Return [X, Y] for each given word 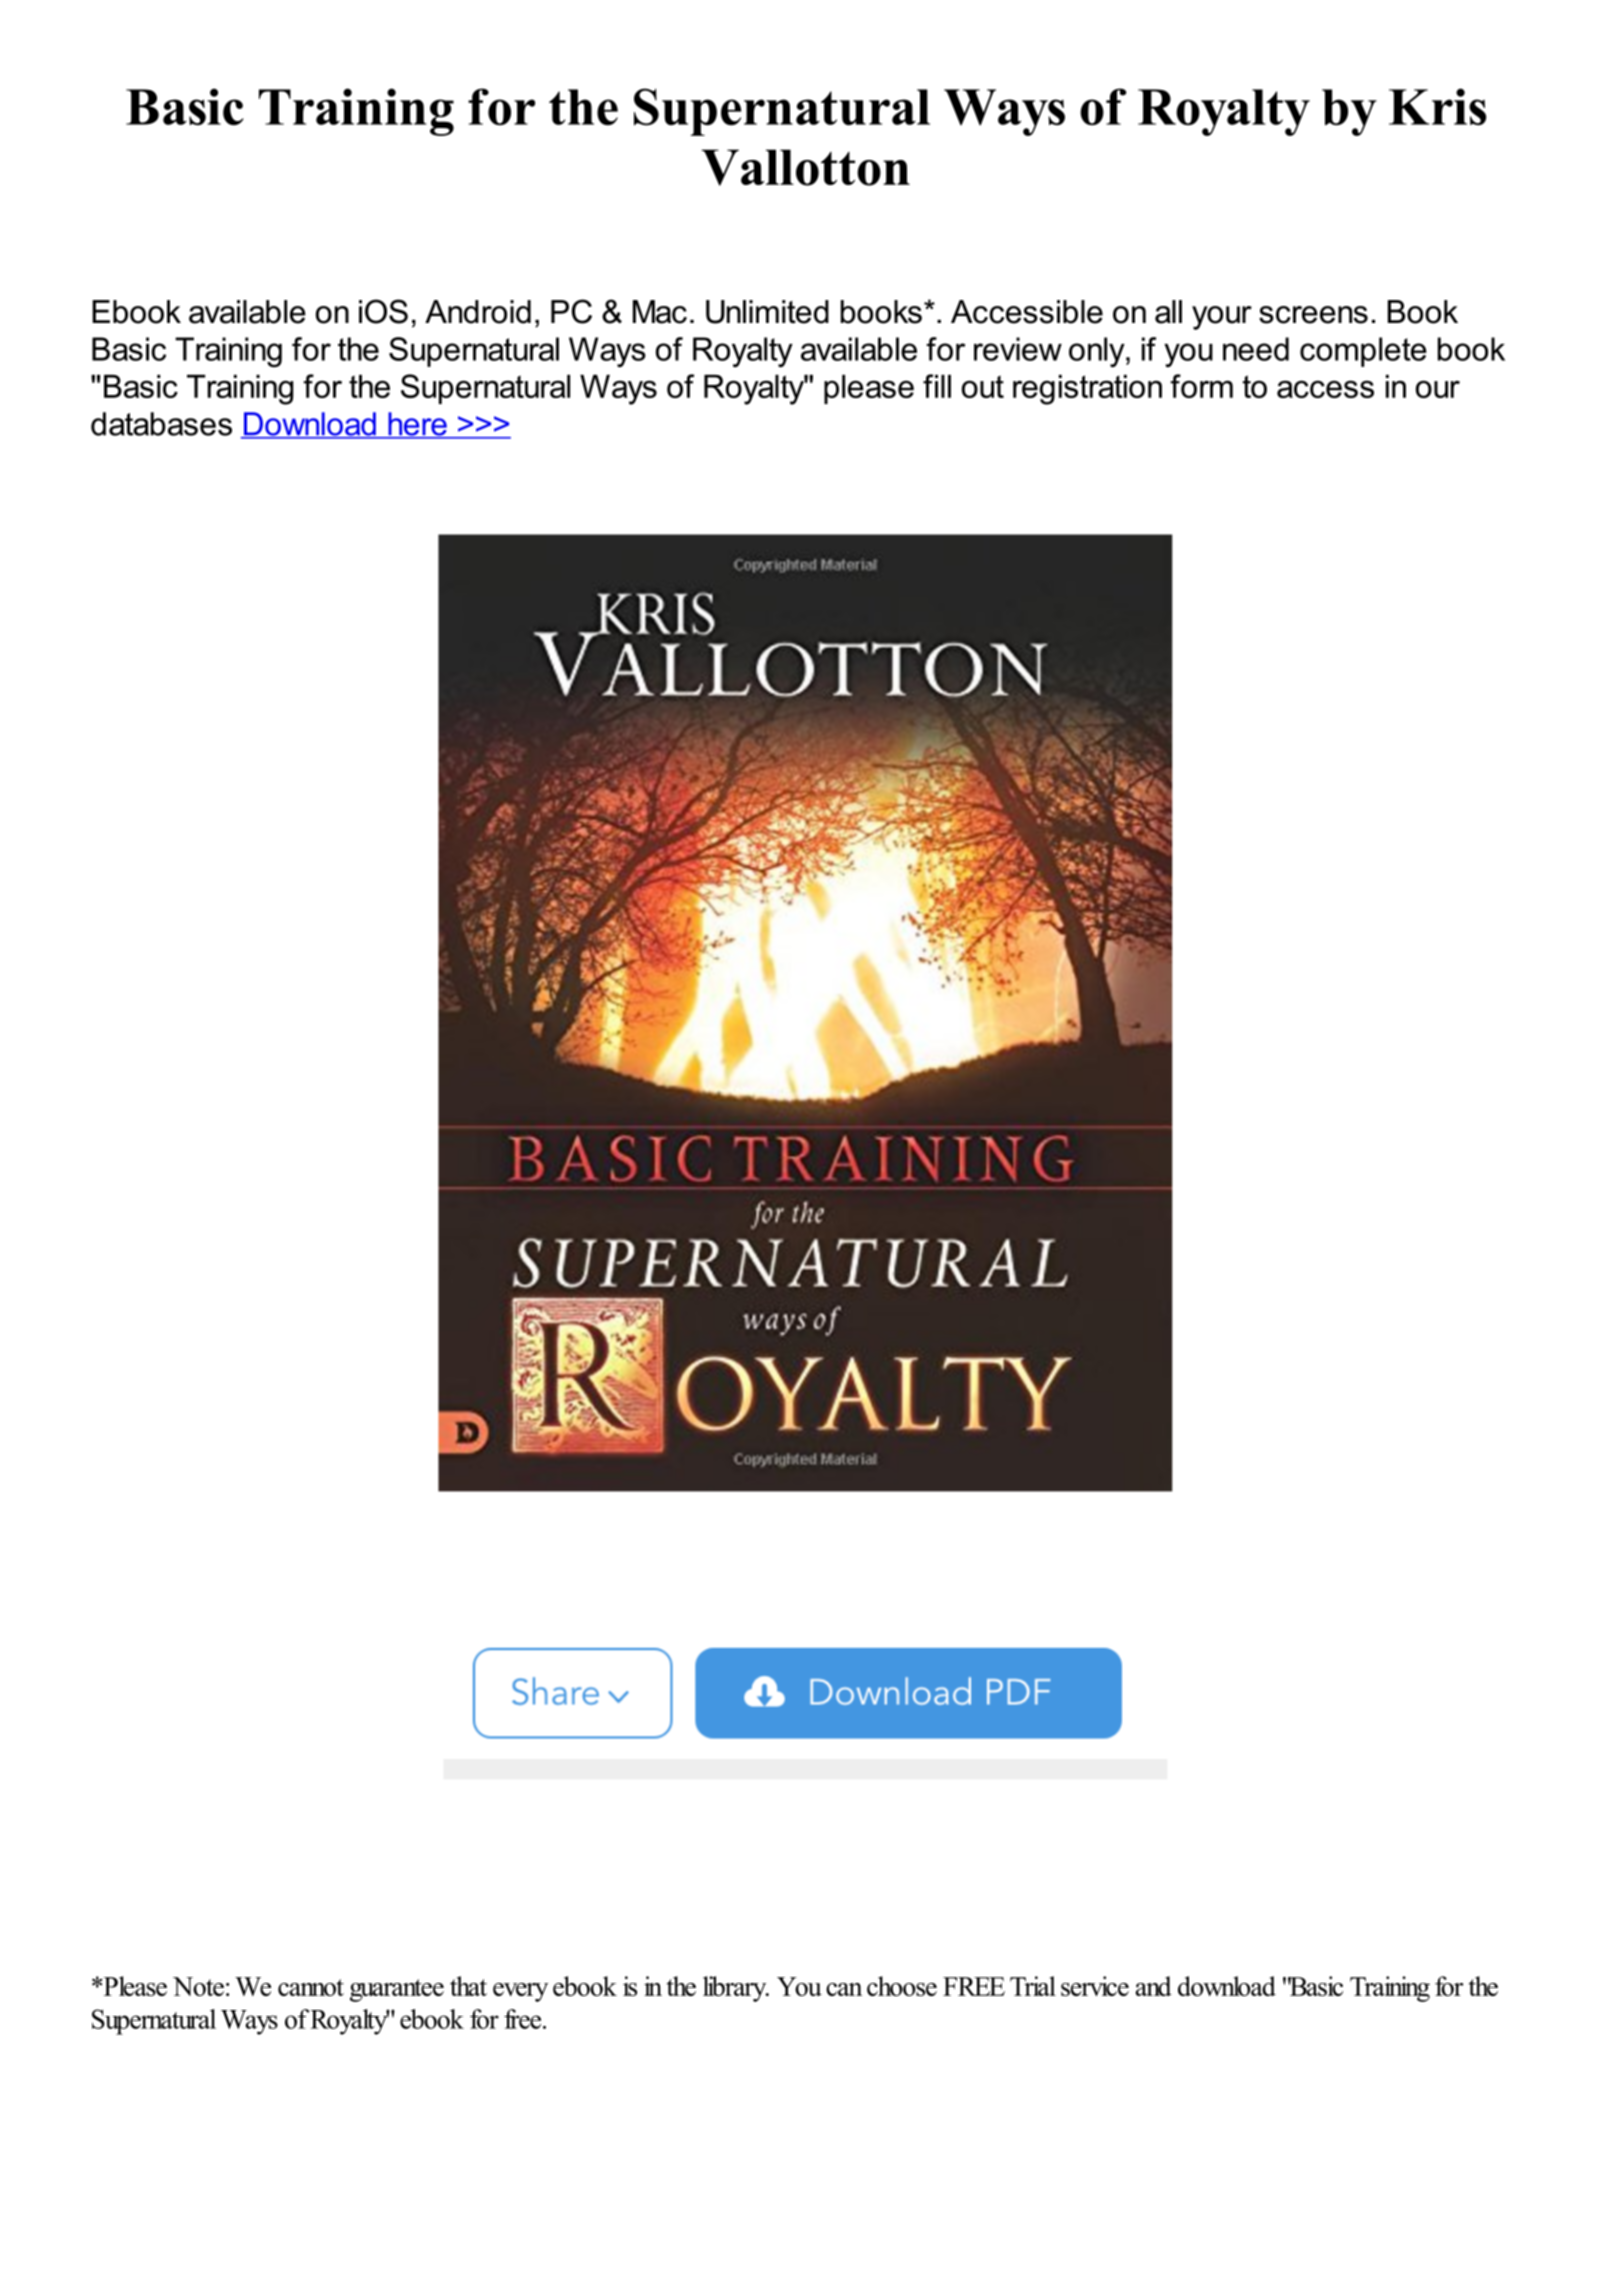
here [417, 425]
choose [902, 1986]
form [1201, 386]
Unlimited [767, 312]
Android [478, 312]
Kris [1437, 107]
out [983, 386]
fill [937, 386]
